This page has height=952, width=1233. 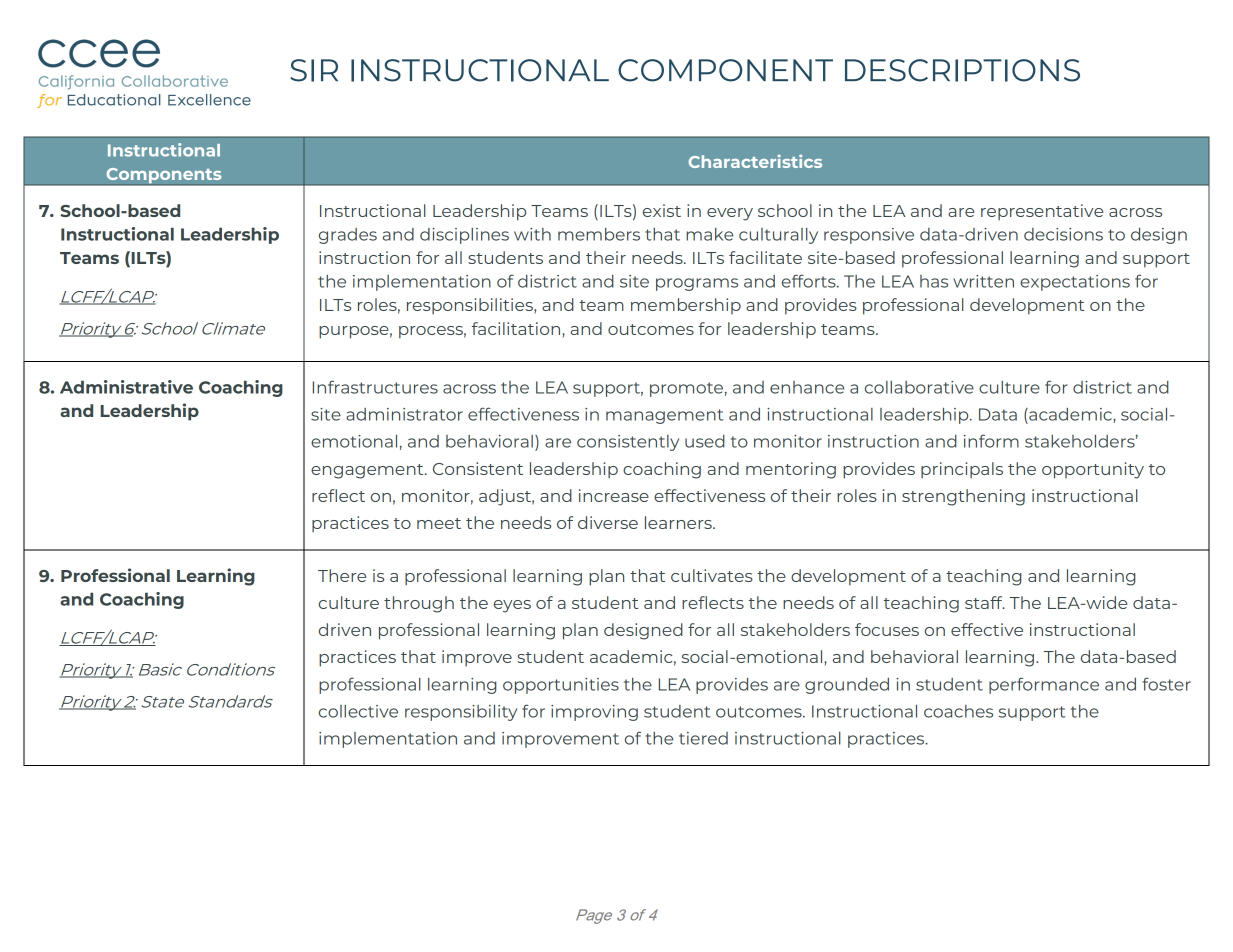 What do you see at coordinates (1075, 283) in the page?
I see `expectations` at bounding box center [1075, 283].
